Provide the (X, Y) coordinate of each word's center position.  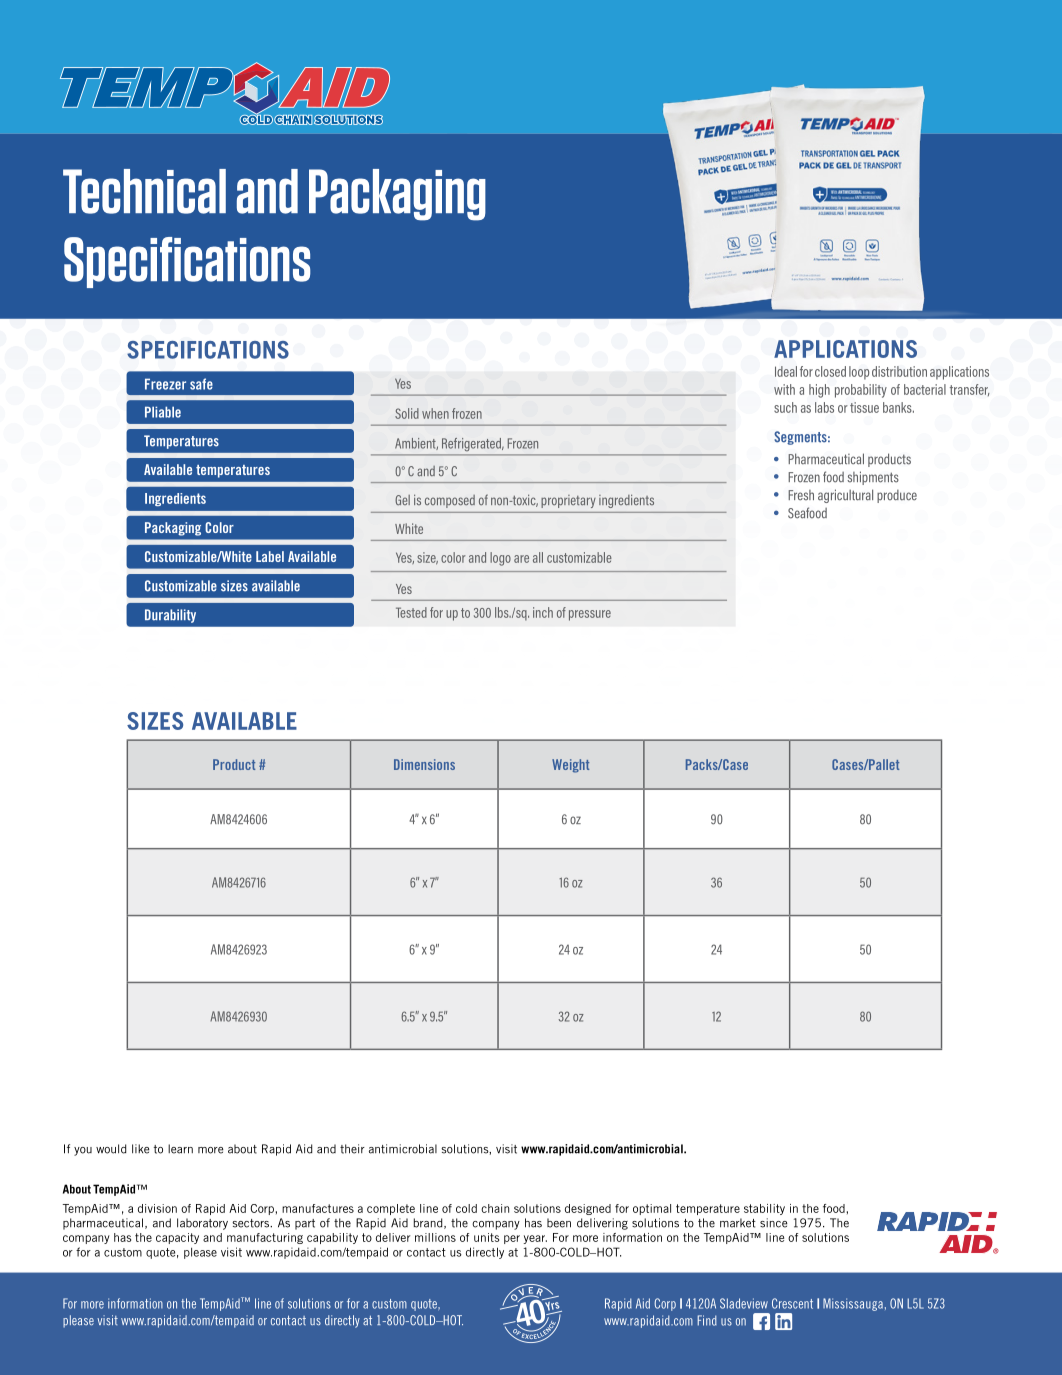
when (435, 413)
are (521, 559)
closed (830, 371)
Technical (144, 191)
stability (764, 1209)
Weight (570, 766)
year (535, 1239)
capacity (177, 1238)
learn (180, 1149)
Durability (170, 616)
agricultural (845, 496)
